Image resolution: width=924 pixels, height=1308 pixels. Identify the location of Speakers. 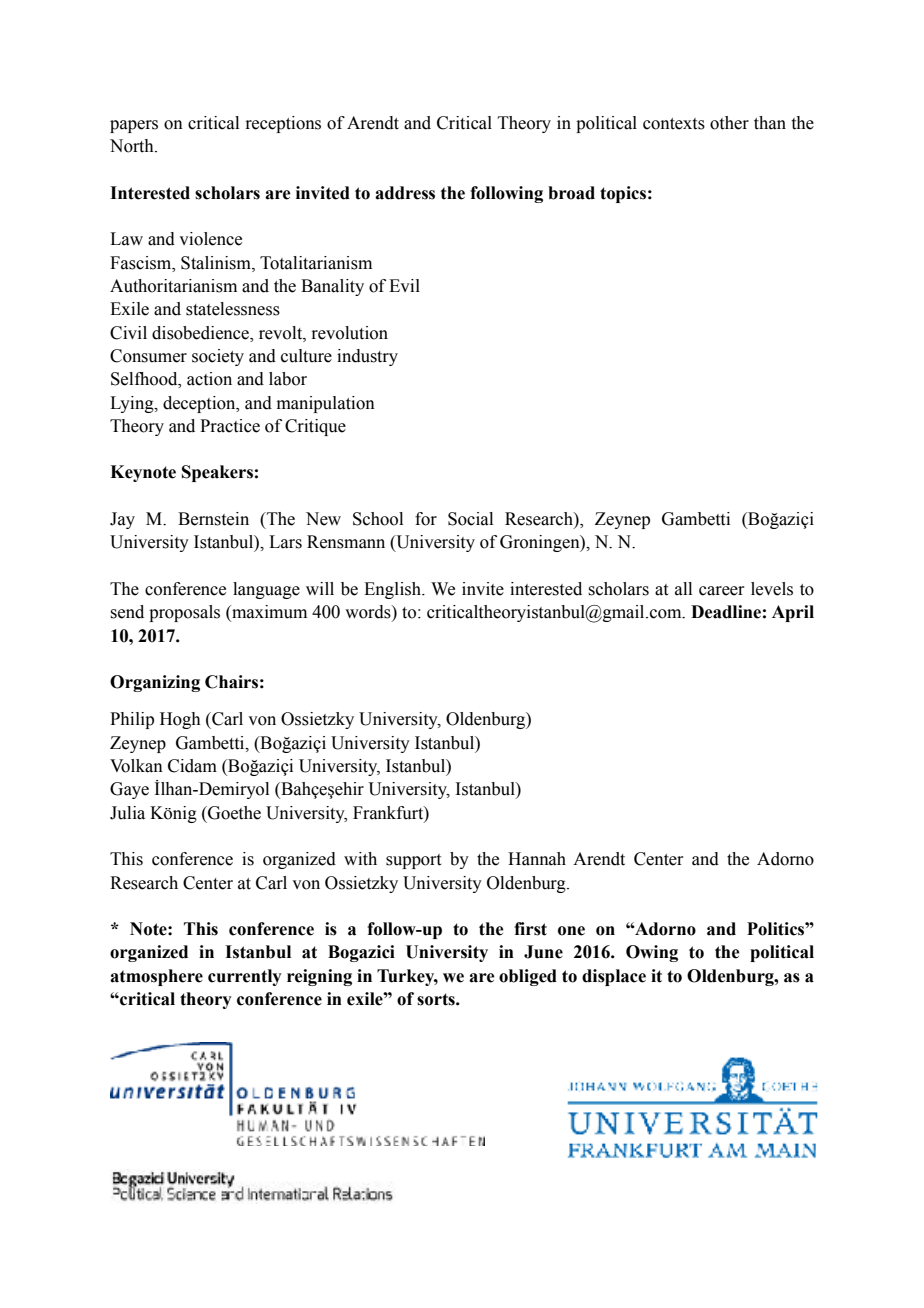
(217, 473).
